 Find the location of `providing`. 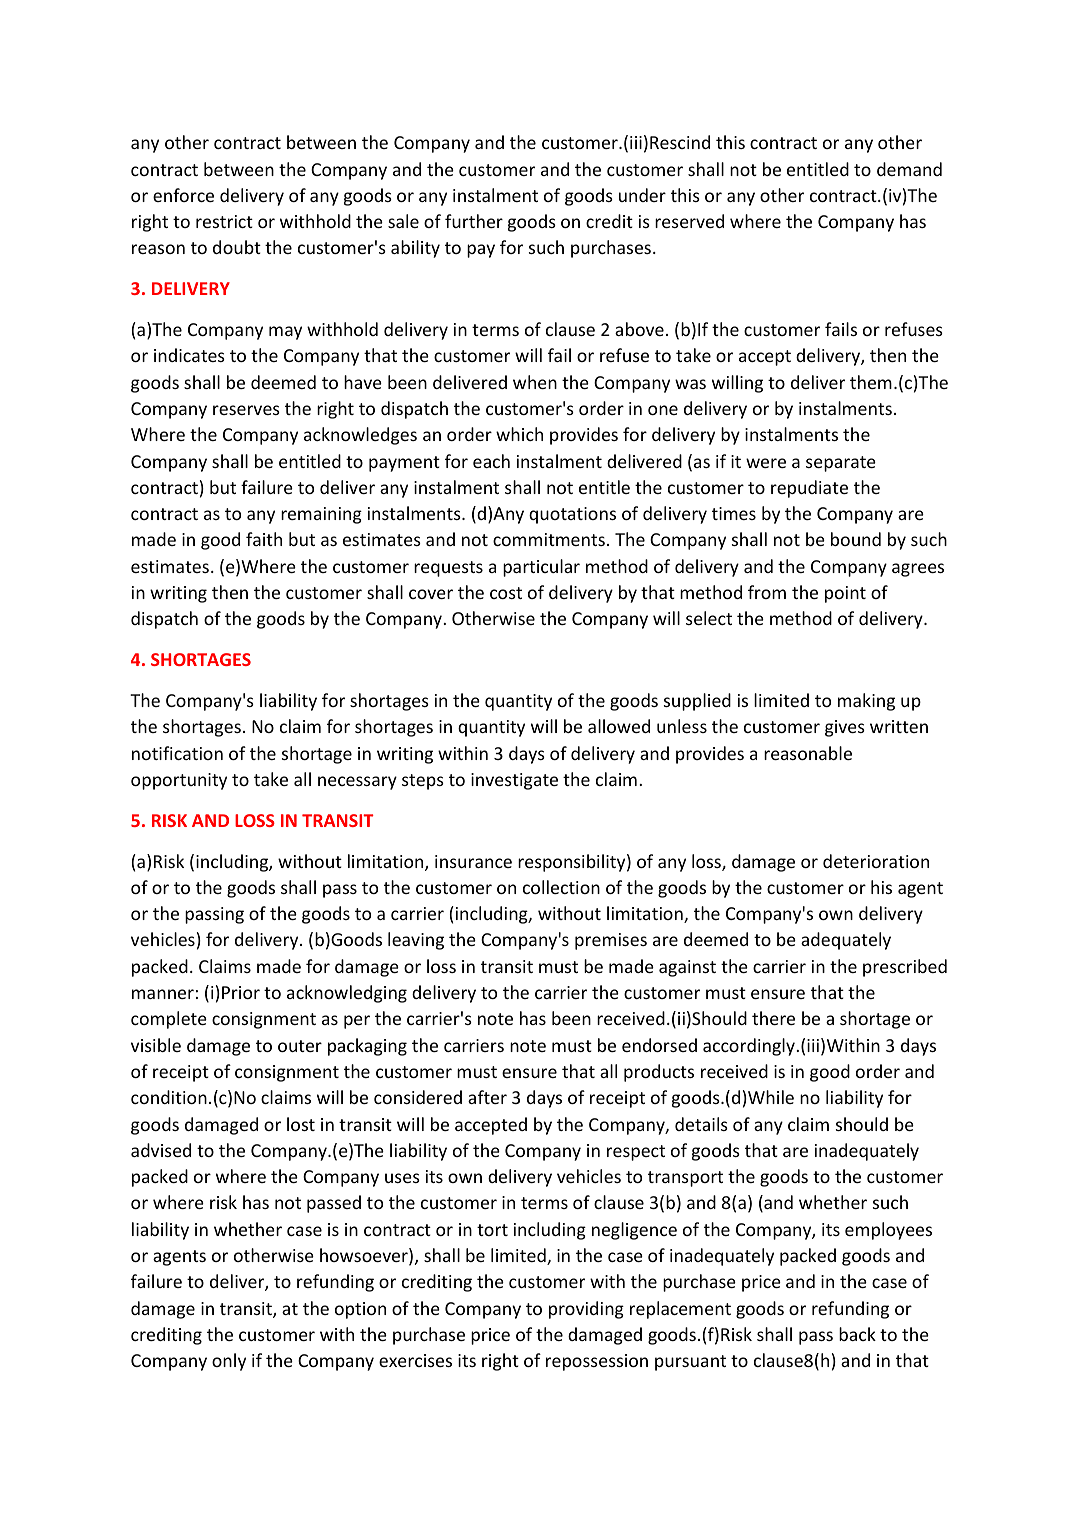

providing is located at coordinates (586, 1310).
